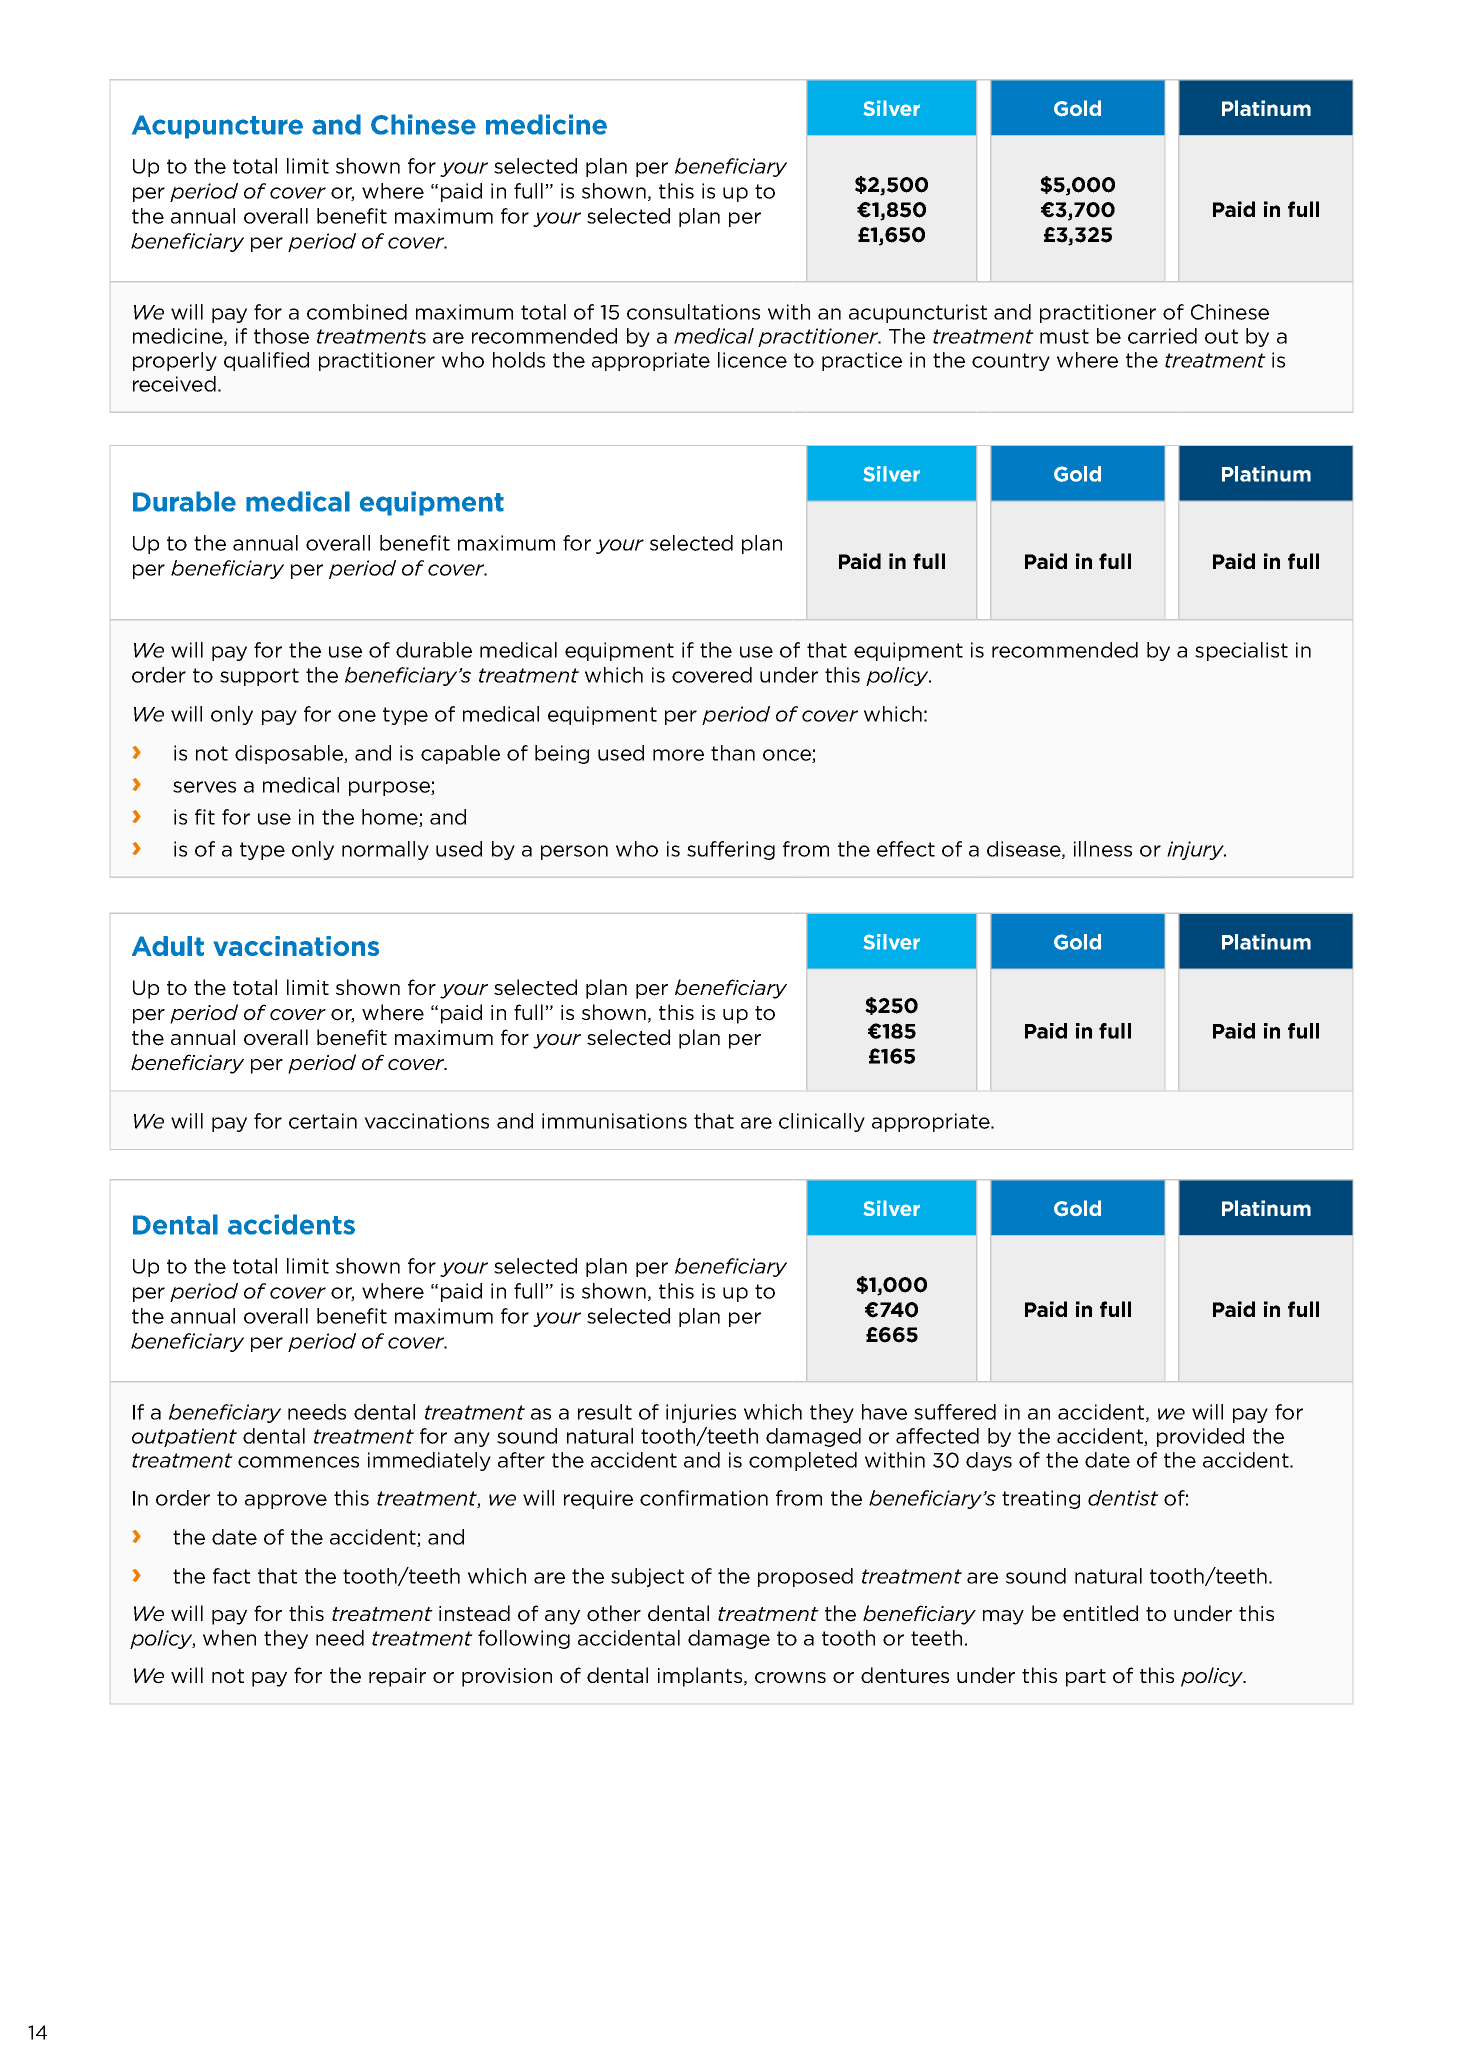 This image has height=2069, width=1463. What do you see at coordinates (1241, 651) in the image?
I see `specialist` at bounding box center [1241, 651].
